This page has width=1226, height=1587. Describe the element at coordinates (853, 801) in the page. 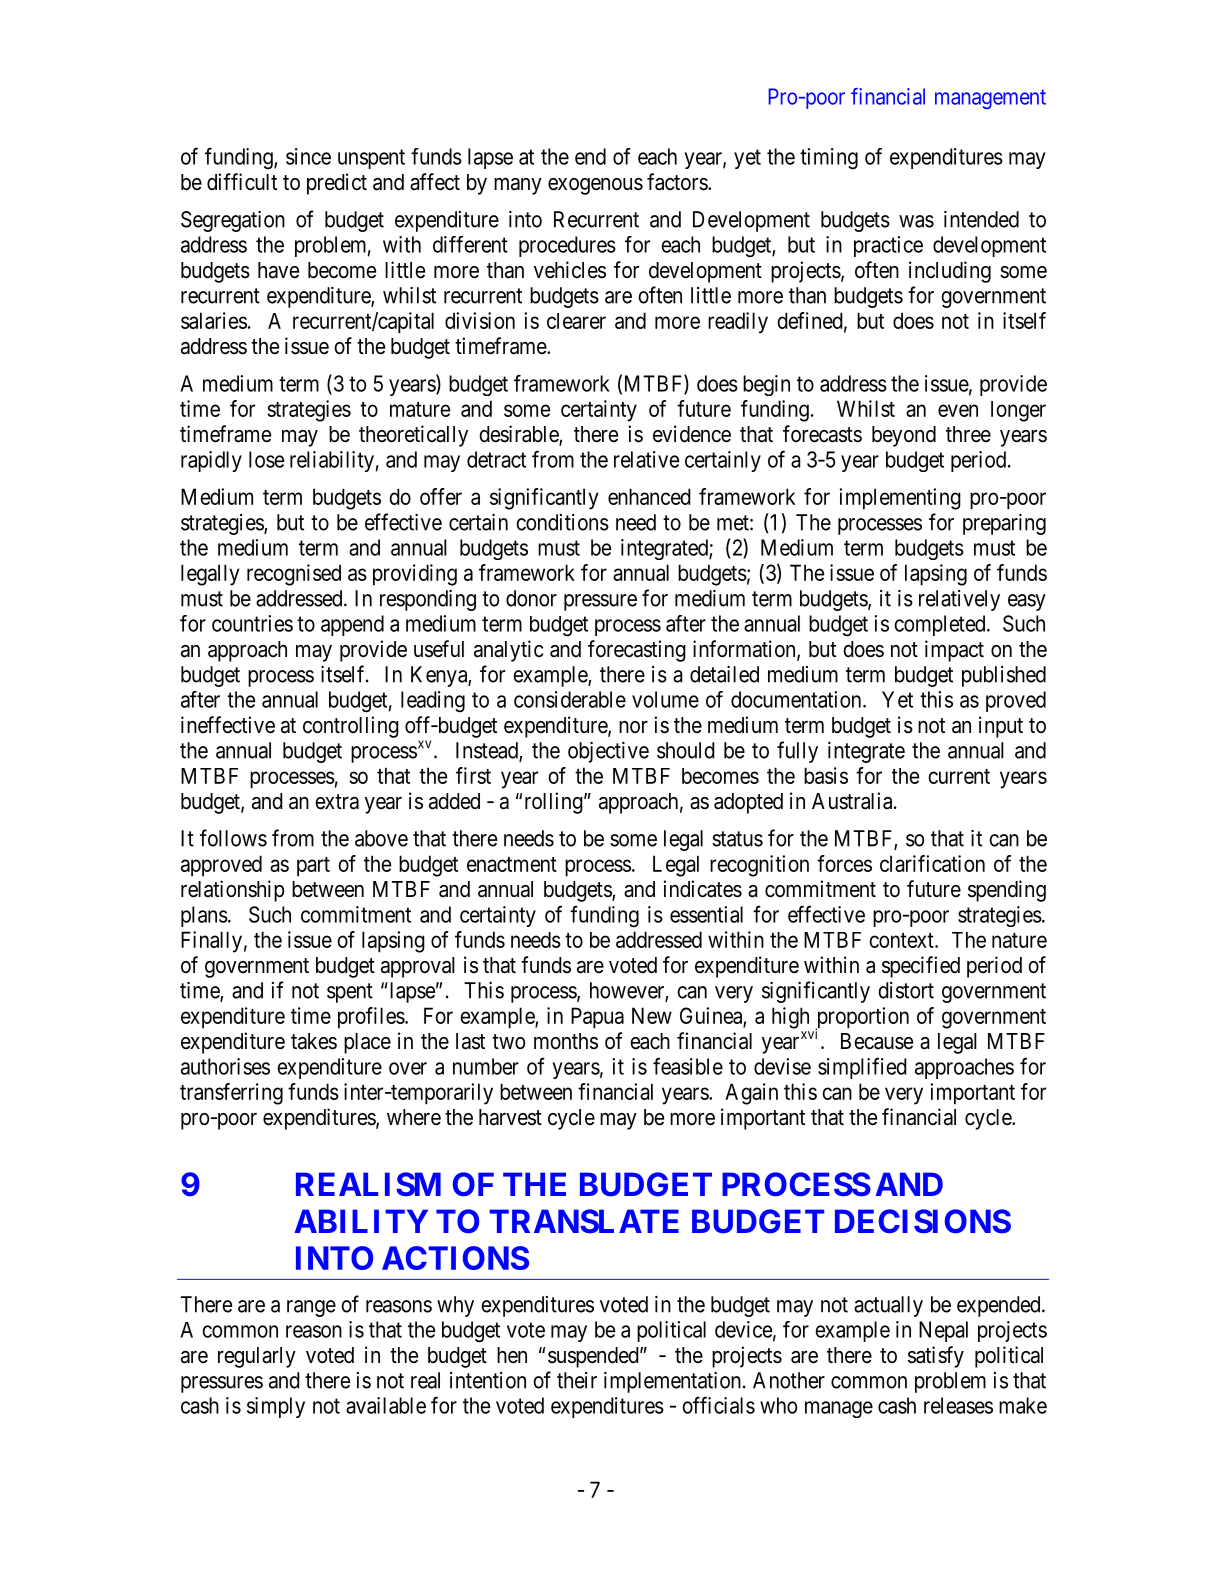

I see `Australia` at that location.
